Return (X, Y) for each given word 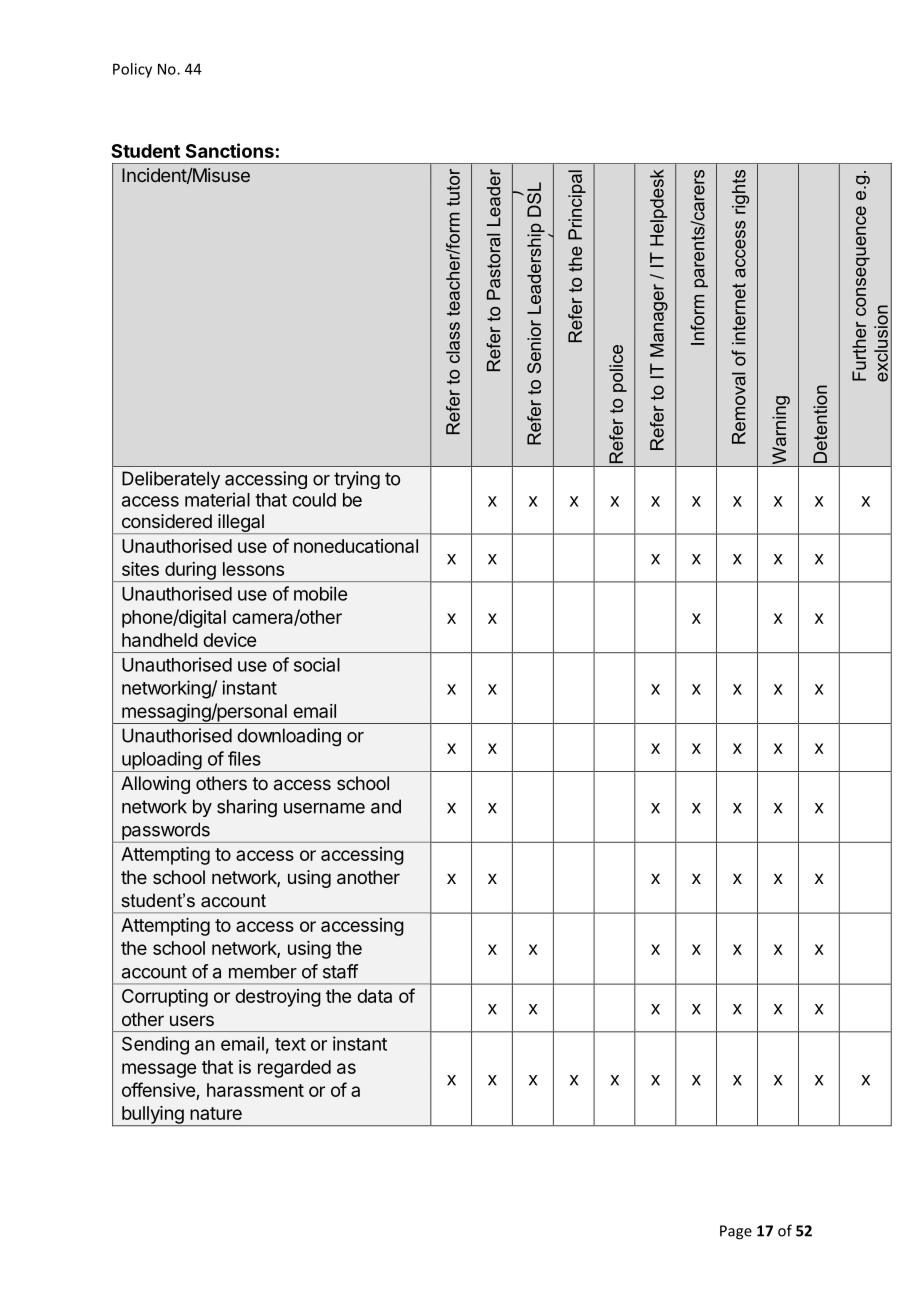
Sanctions (230, 150)
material (217, 499)
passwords (166, 832)
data (374, 996)
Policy (132, 70)
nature (216, 1113)
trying (357, 480)
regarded (294, 1069)
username (324, 808)
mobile (320, 593)
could (314, 500)
